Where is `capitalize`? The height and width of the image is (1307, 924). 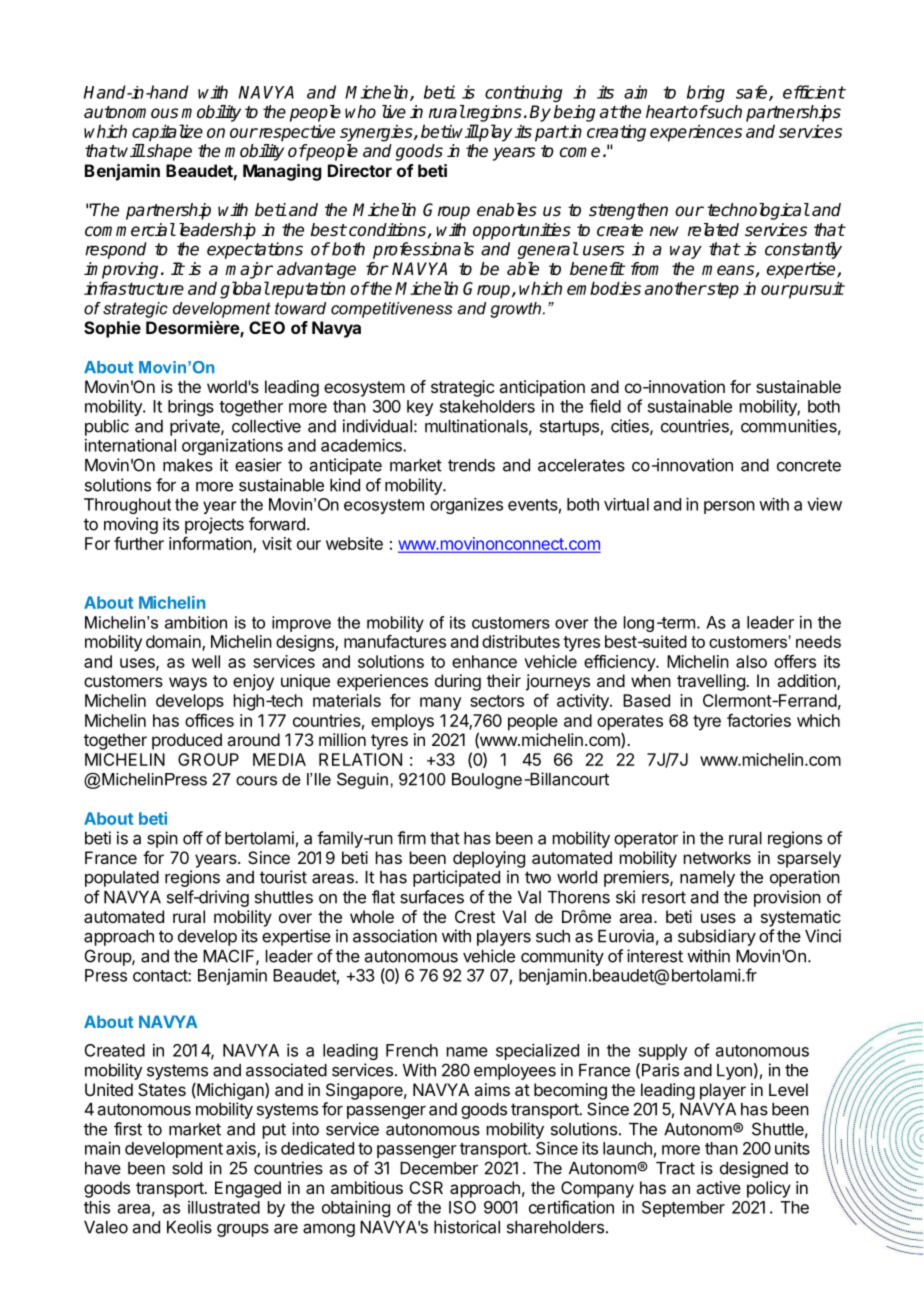 capitalize is located at coordinates (167, 133).
